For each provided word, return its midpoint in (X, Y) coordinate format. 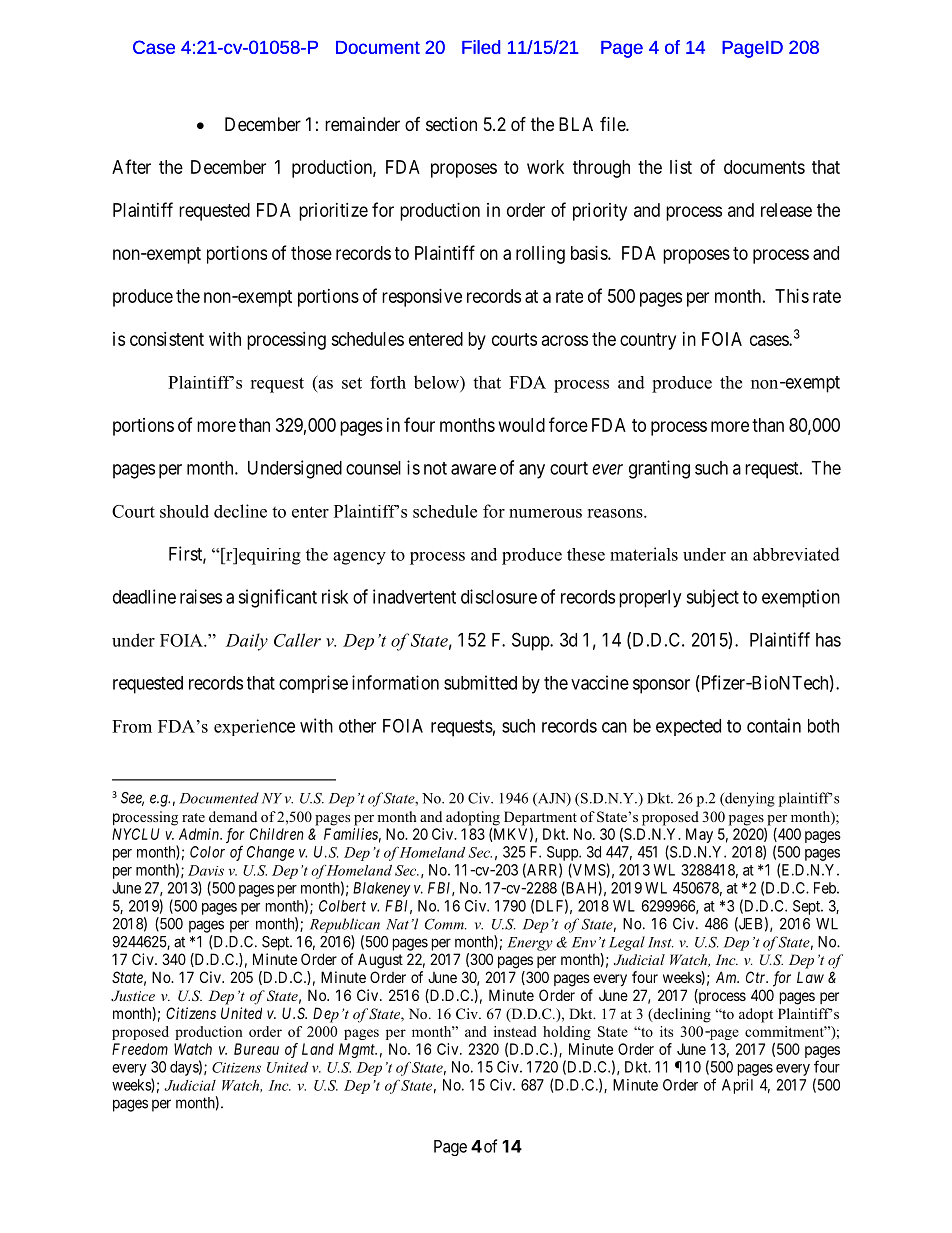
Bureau (256, 1049)
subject (712, 598)
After (131, 166)
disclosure (499, 596)
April (737, 1086)
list (681, 167)
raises (201, 596)
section (451, 124)
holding (567, 1033)
